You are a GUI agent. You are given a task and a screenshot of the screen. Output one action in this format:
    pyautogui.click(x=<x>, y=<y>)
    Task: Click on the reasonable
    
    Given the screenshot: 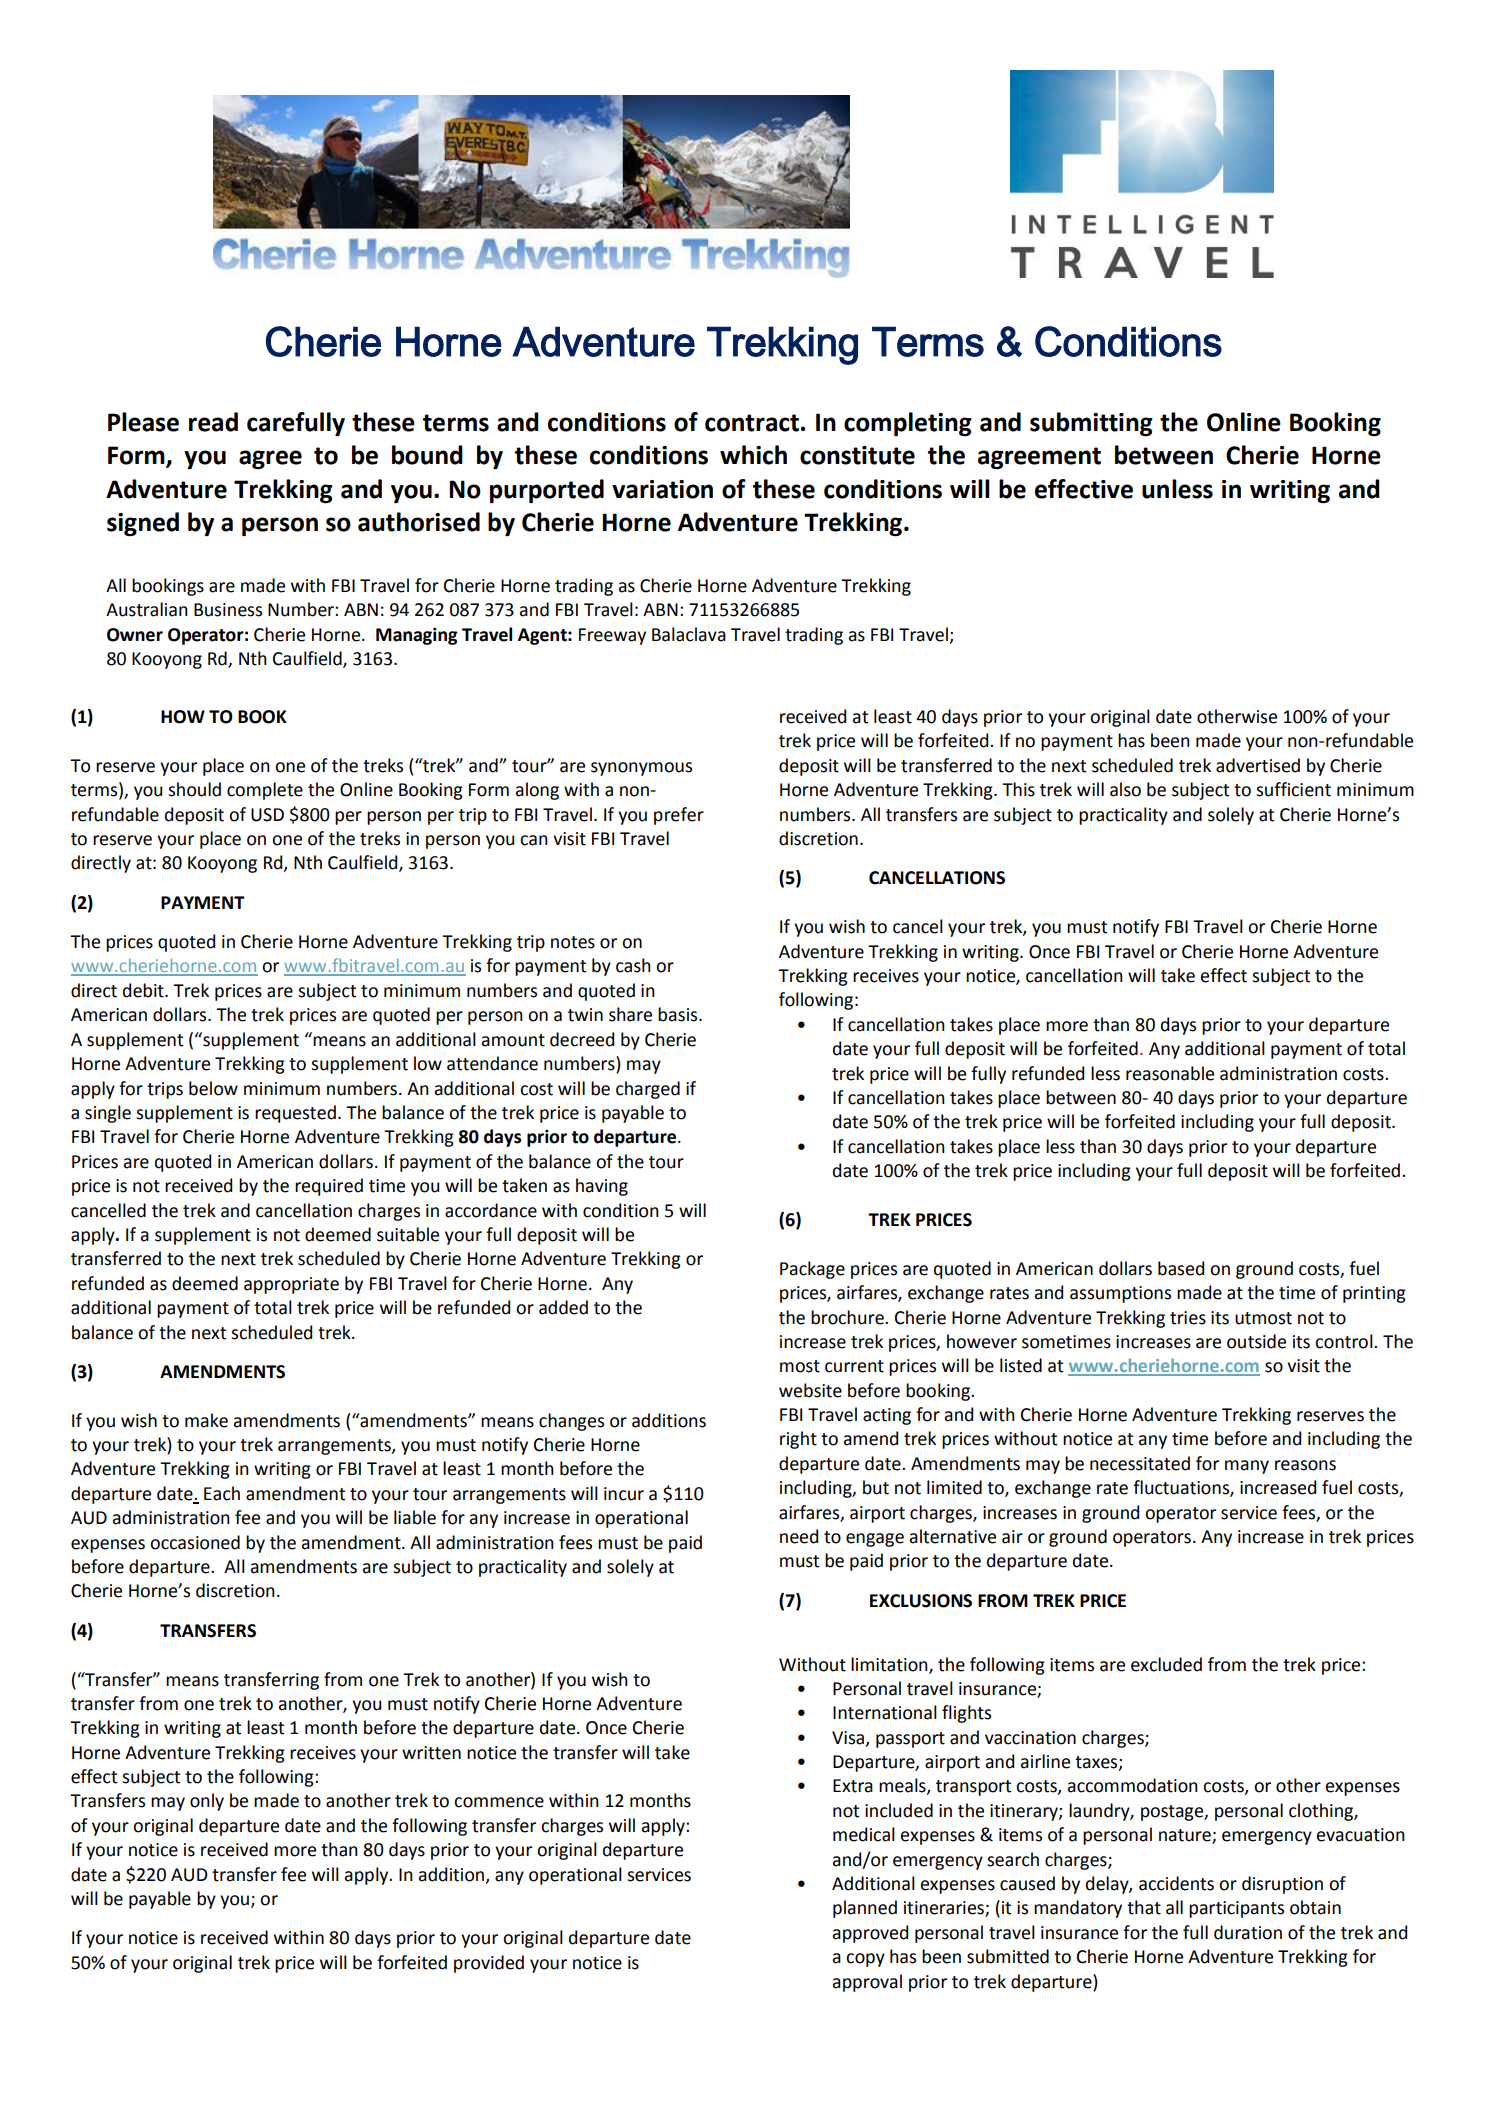 What is the action you would take?
    pyautogui.click(x=1170, y=1073)
